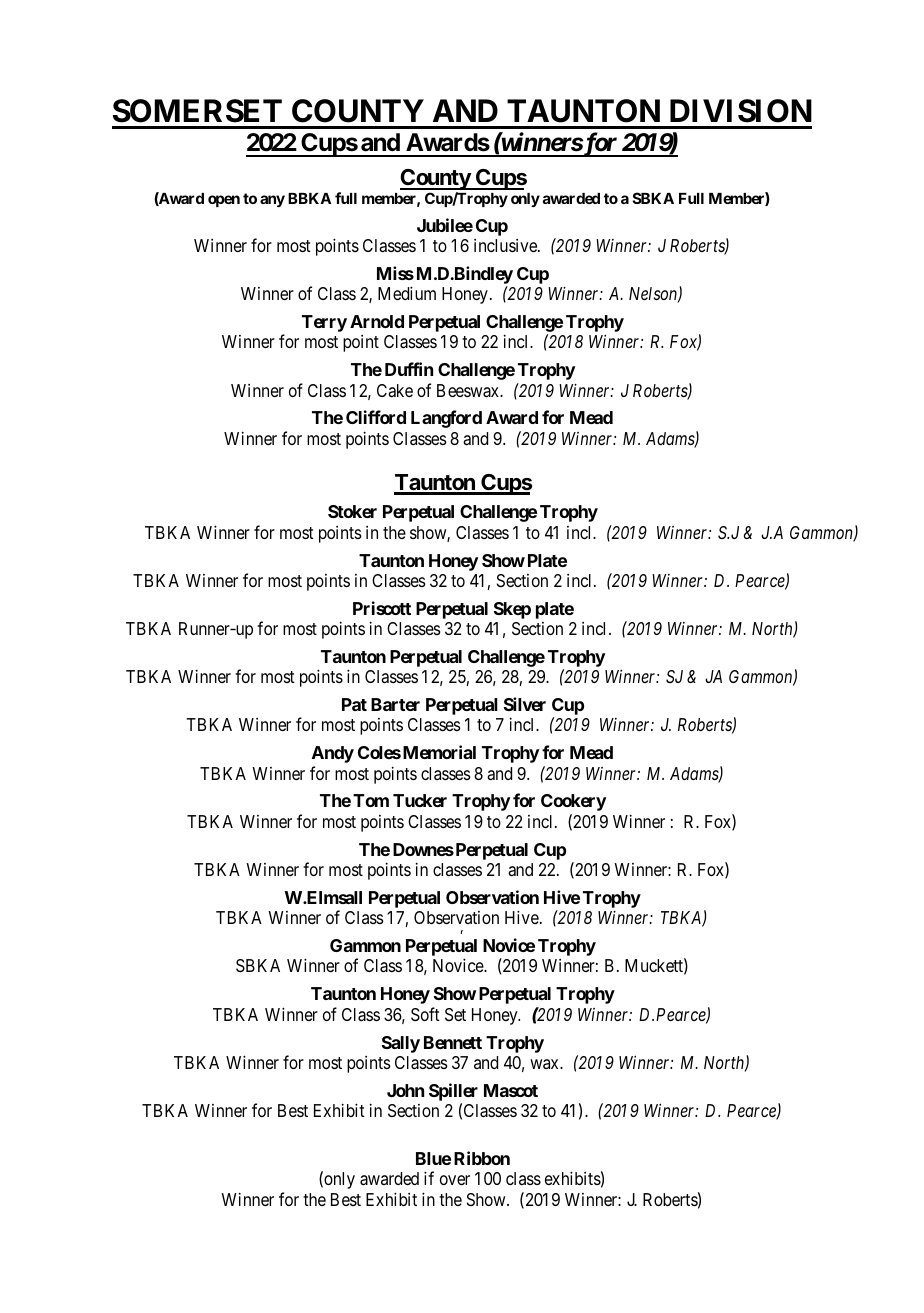 This image has width=924, height=1313. What do you see at coordinates (405, 1090) in the image?
I see `John` at bounding box center [405, 1090].
